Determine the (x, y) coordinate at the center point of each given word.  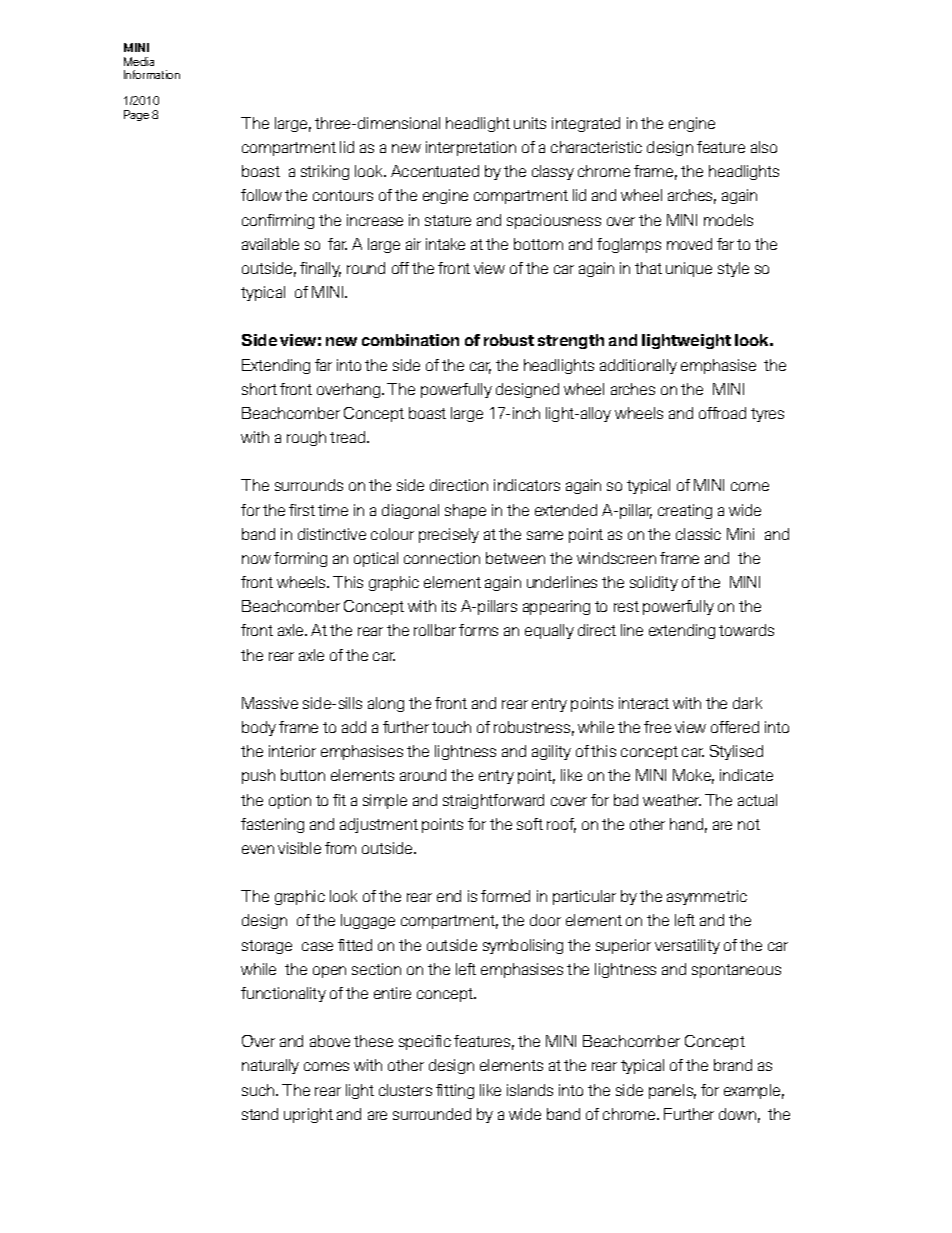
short (259, 389)
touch (451, 727)
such (259, 1090)
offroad (722, 413)
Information (152, 74)
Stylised (736, 752)
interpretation (471, 148)
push (258, 776)
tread (349, 437)
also (764, 147)
